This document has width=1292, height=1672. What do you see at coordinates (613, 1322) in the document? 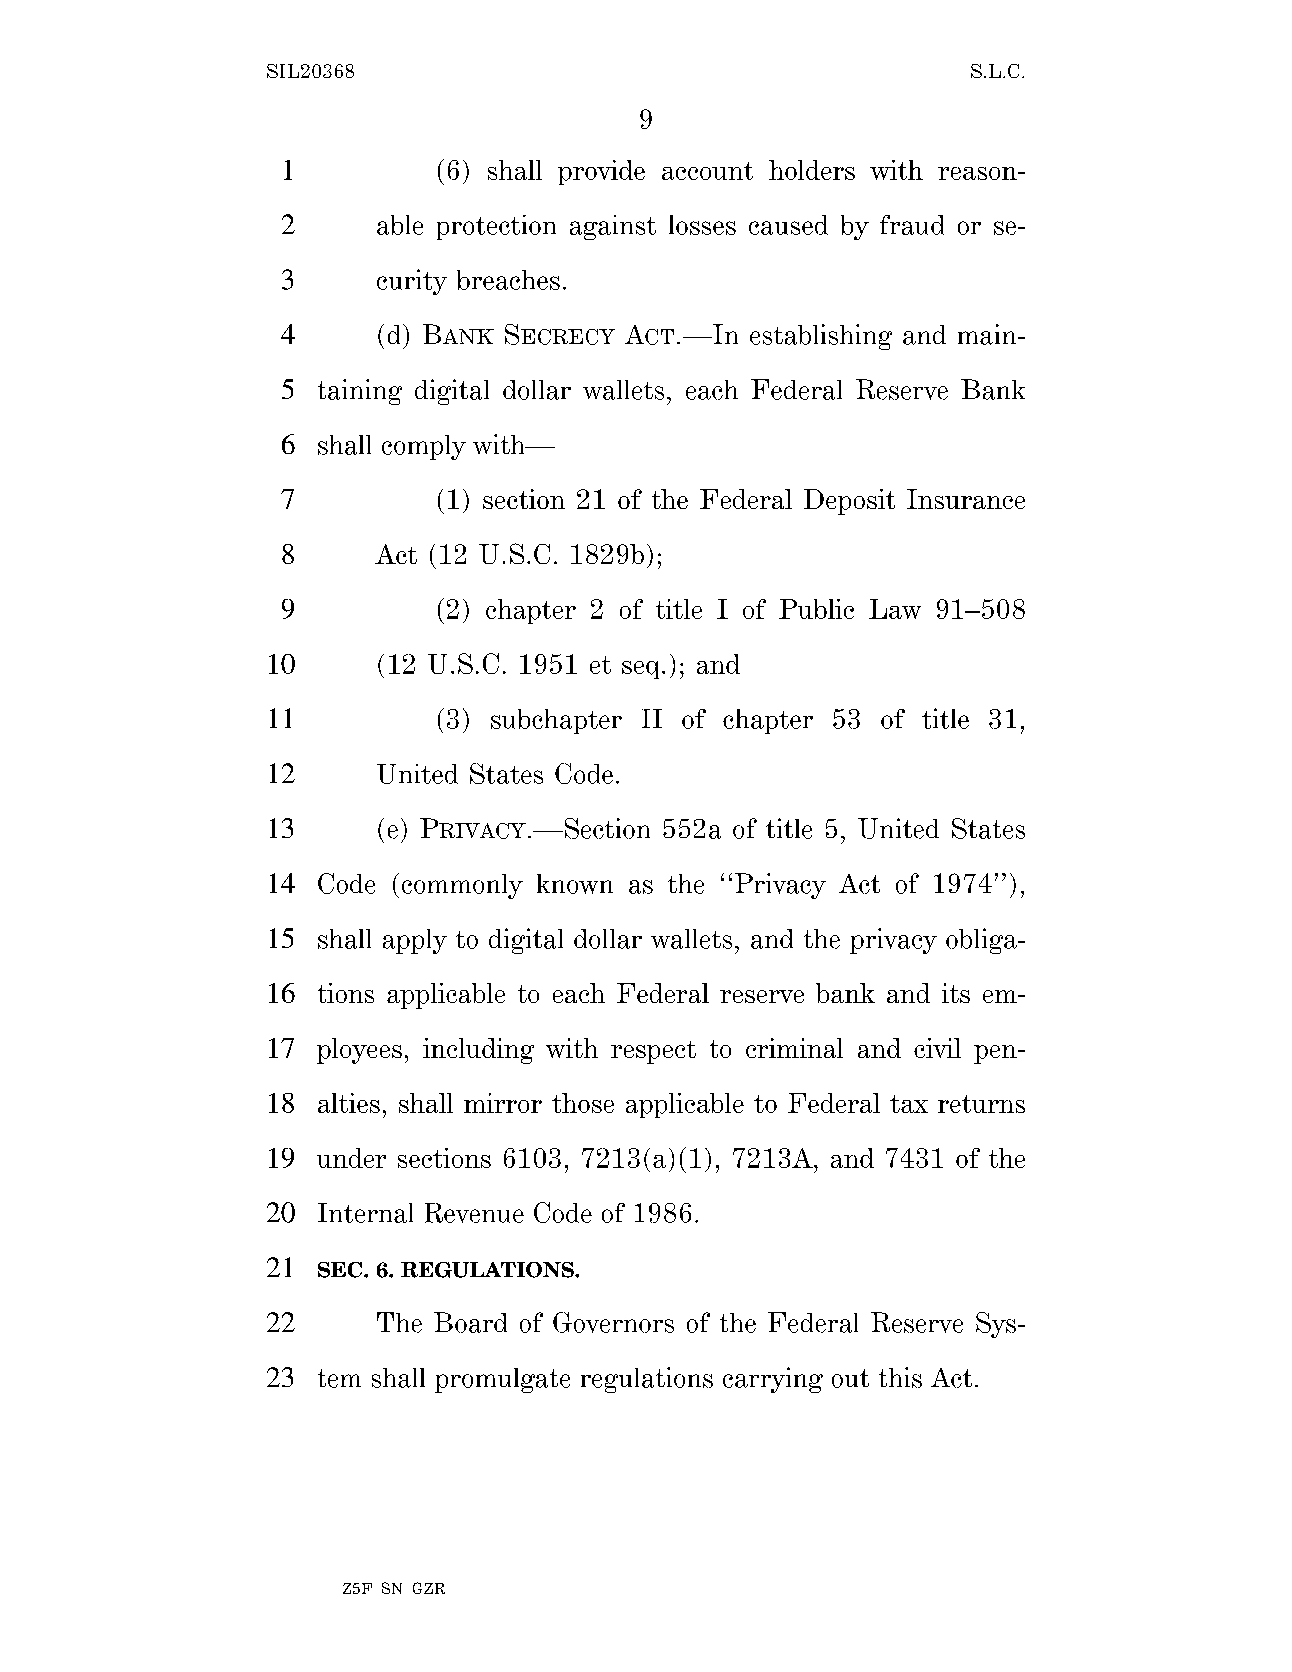
I see `Governors` at bounding box center [613, 1322].
